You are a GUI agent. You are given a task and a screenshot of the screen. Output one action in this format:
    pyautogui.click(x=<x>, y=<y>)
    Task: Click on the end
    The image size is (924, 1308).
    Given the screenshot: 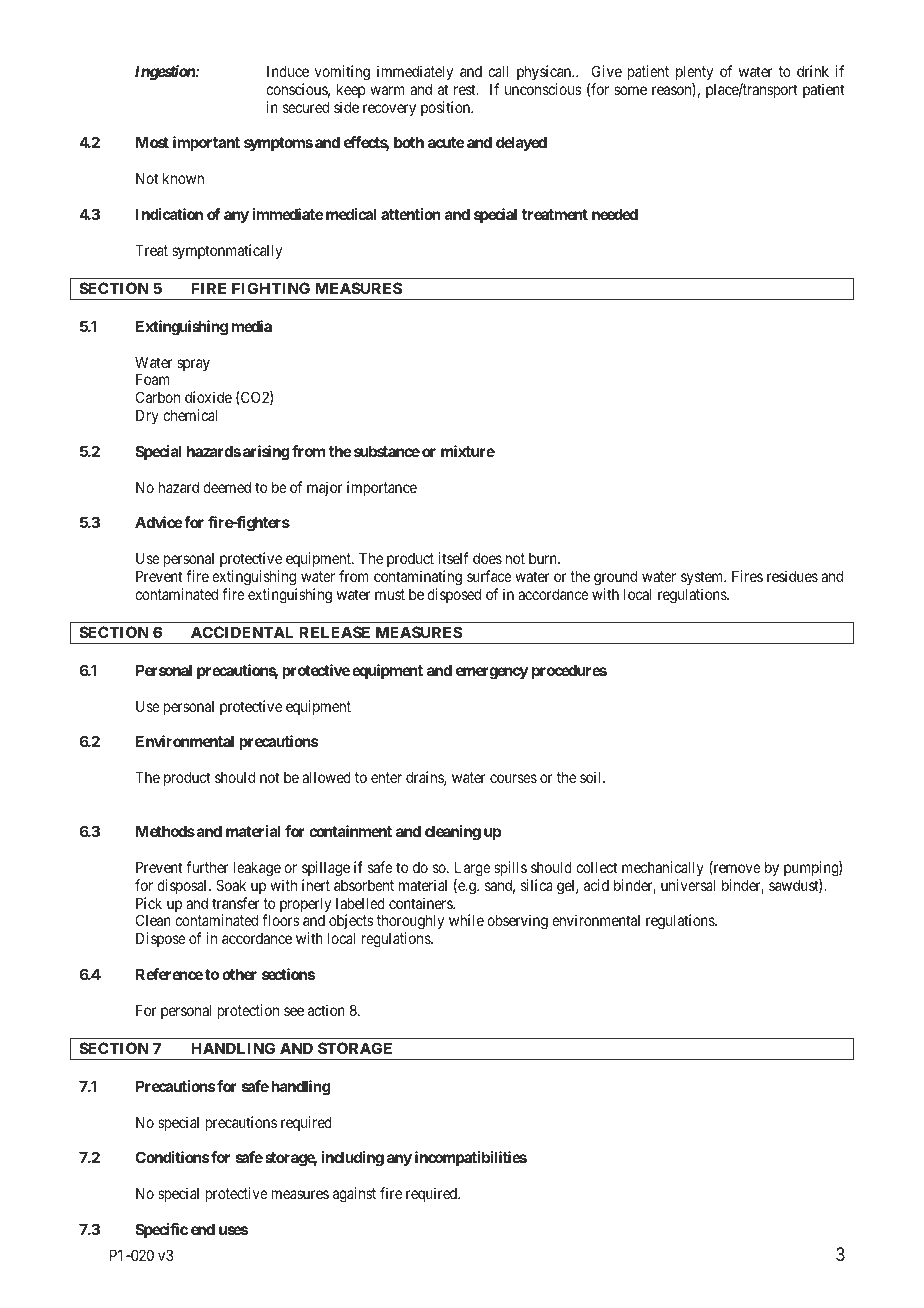 What is the action you would take?
    pyautogui.click(x=203, y=1229)
